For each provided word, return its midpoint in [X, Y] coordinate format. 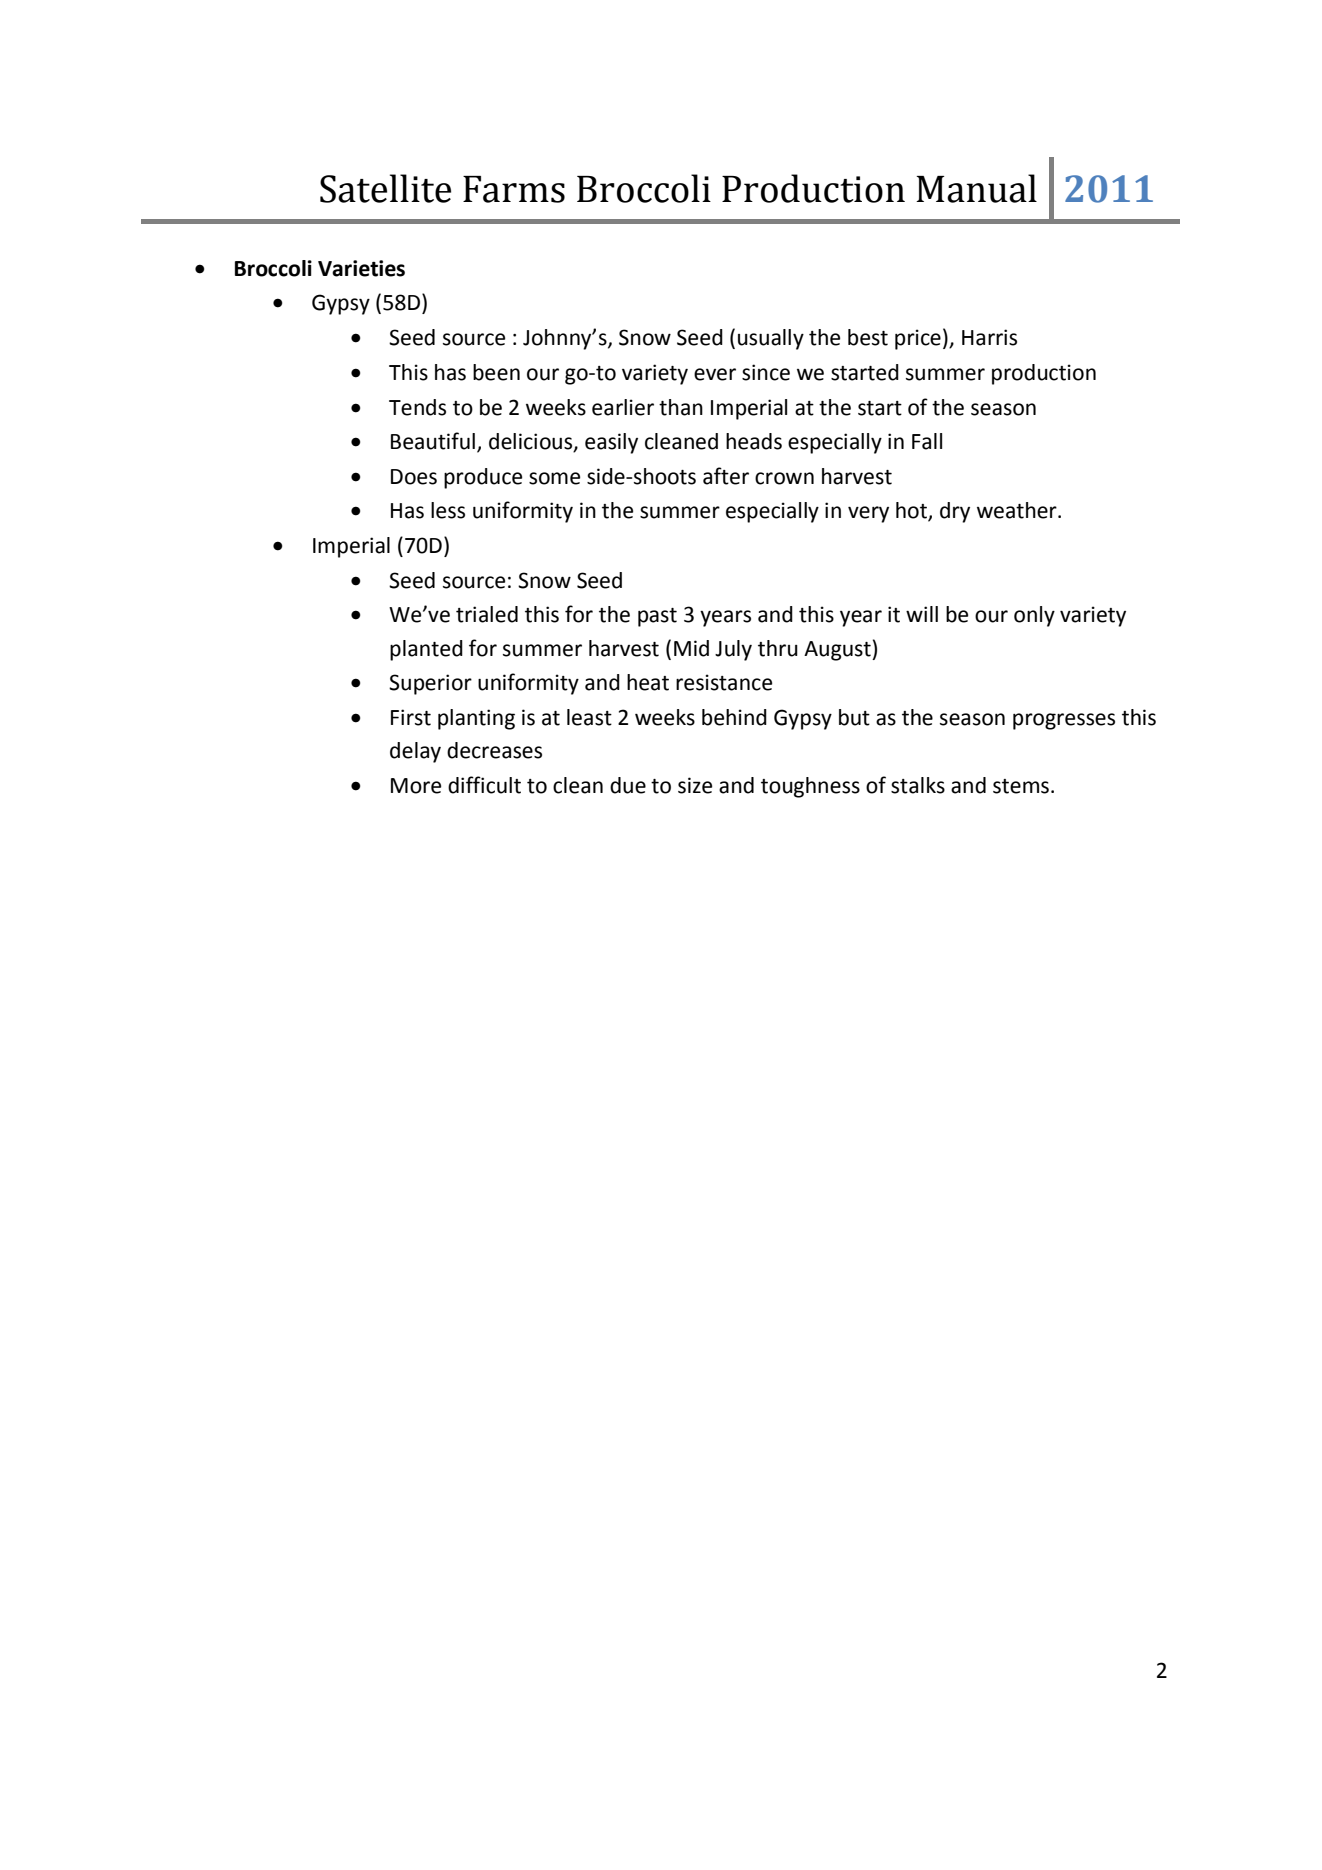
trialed [487, 614]
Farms [514, 189]
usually [771, 339]
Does [414, 477]
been [496, 372]
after [726, 476]
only [1034, 616]
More [416, 786]
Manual [976, 188]
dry [955, 512]
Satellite [385, 188]
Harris [989, 337]
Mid [691, 648]
